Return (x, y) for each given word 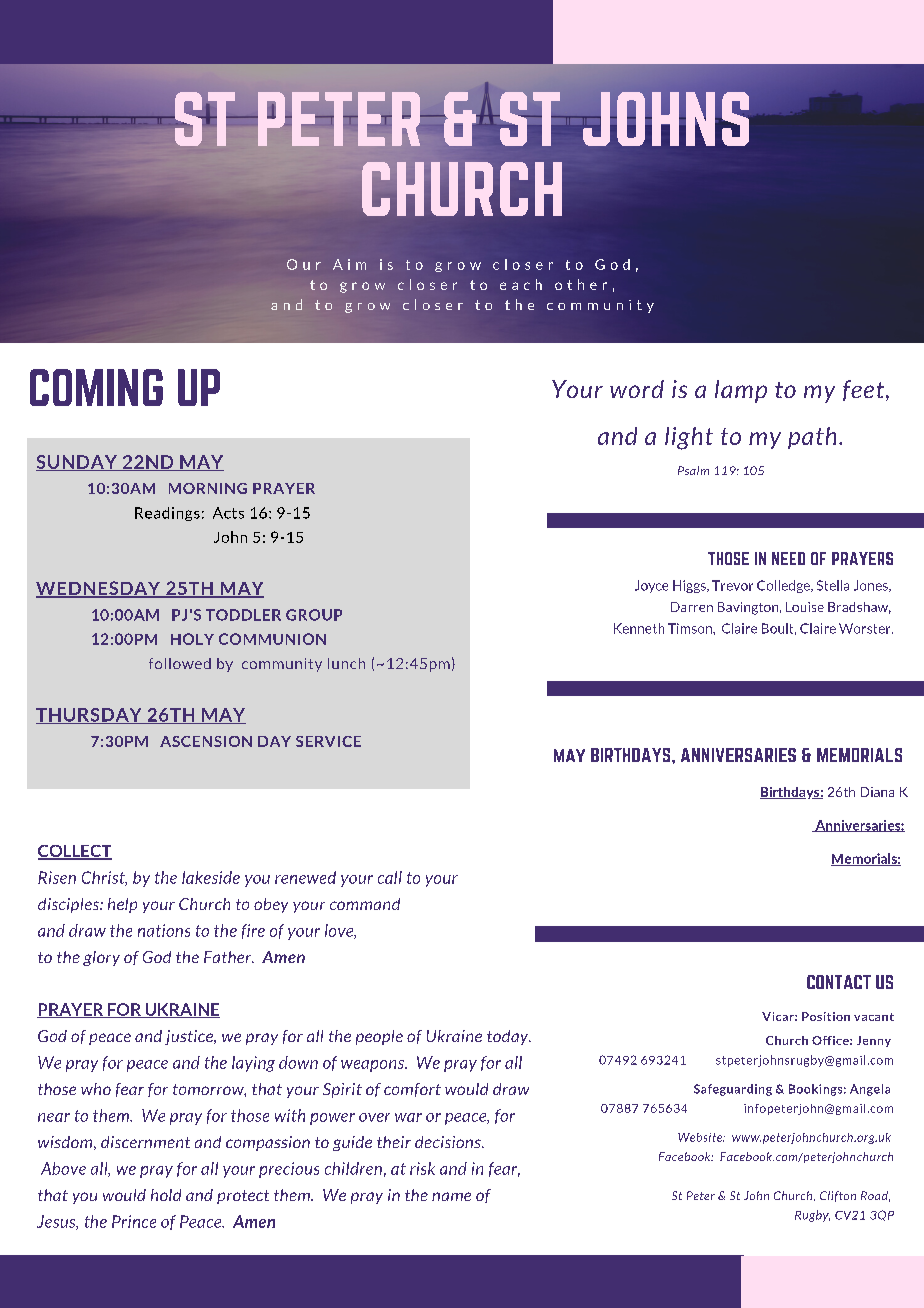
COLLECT (75, 852)
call (390, 877)
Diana (877, 792)
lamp (741, 391)
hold (166, 1195)
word (637, 389)
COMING (96, 387)
